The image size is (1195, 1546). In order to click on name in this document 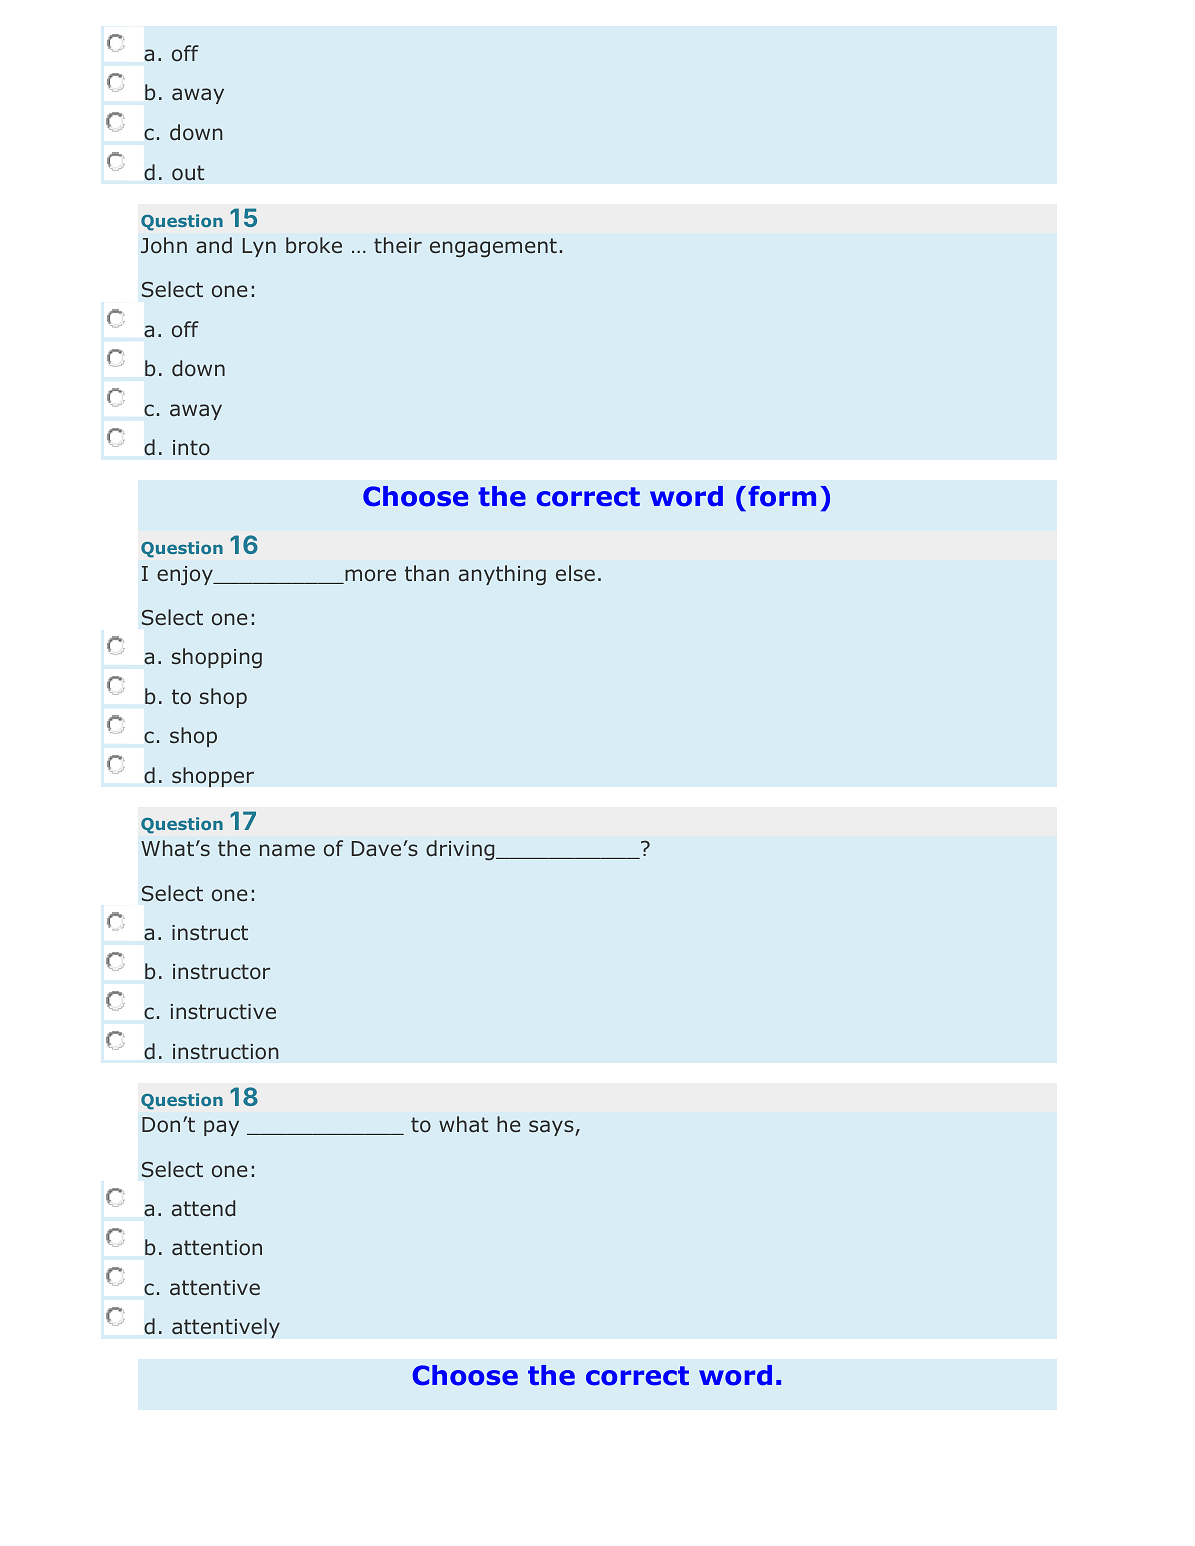, I will do `click(287, 850)`.
